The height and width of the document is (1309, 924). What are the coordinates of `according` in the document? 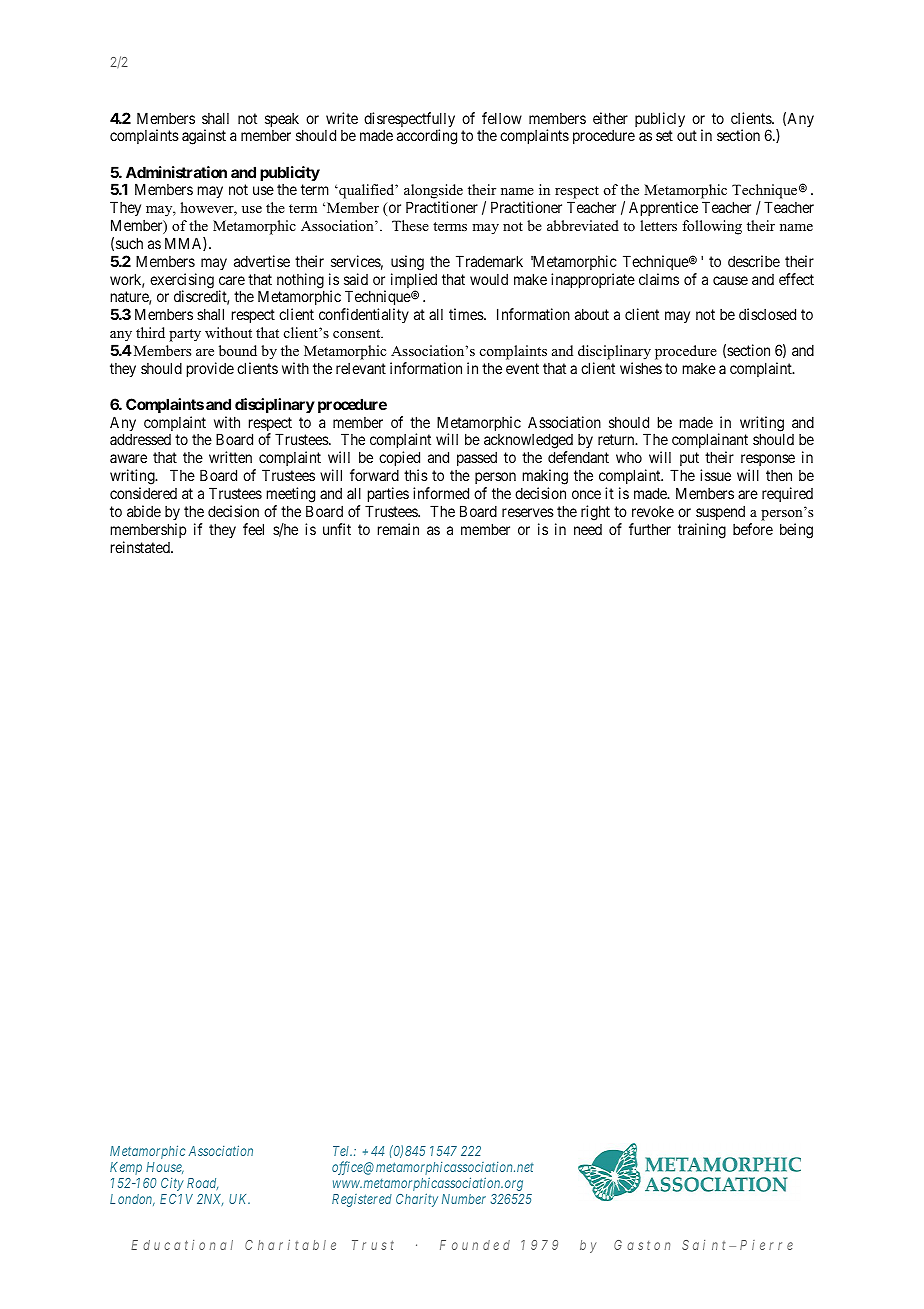 It's located at (427, 137).
